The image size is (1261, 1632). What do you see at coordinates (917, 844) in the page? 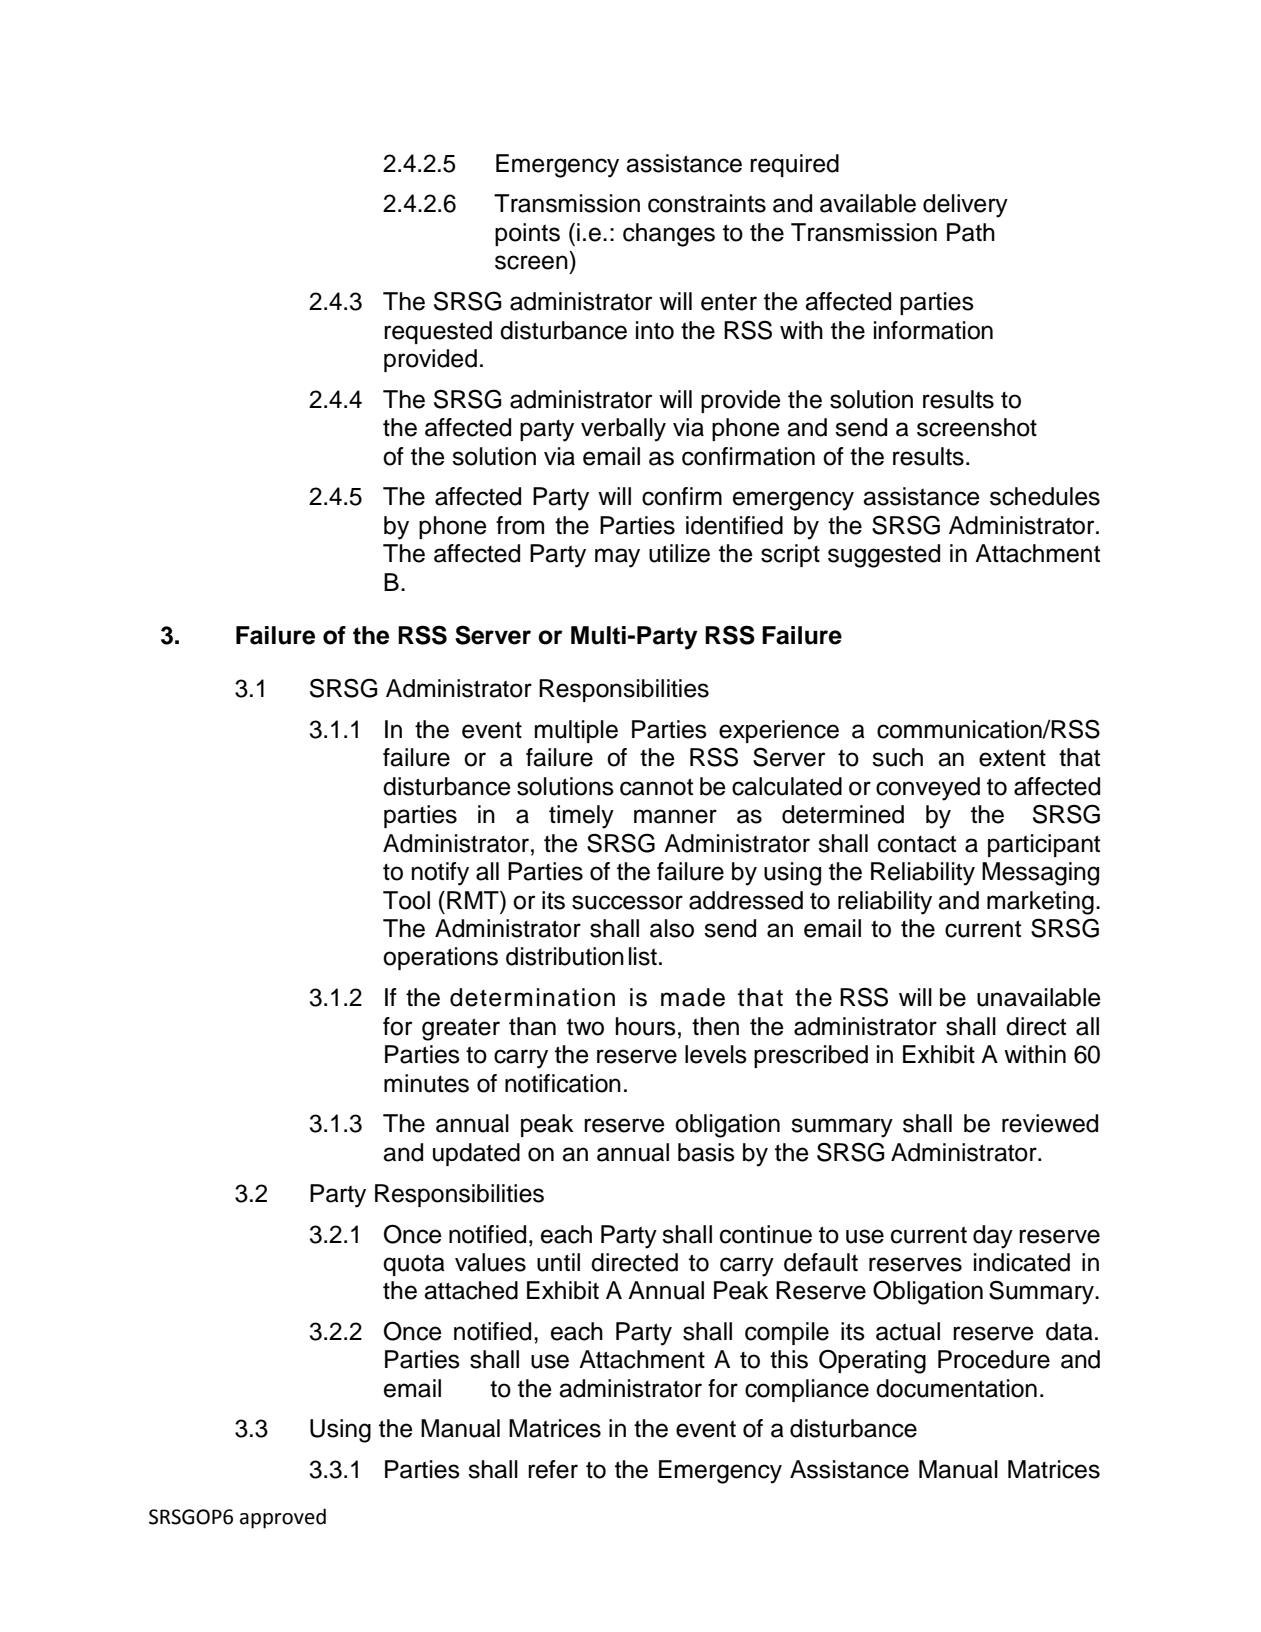
I see `contact` at bounding box center [917, 844].
